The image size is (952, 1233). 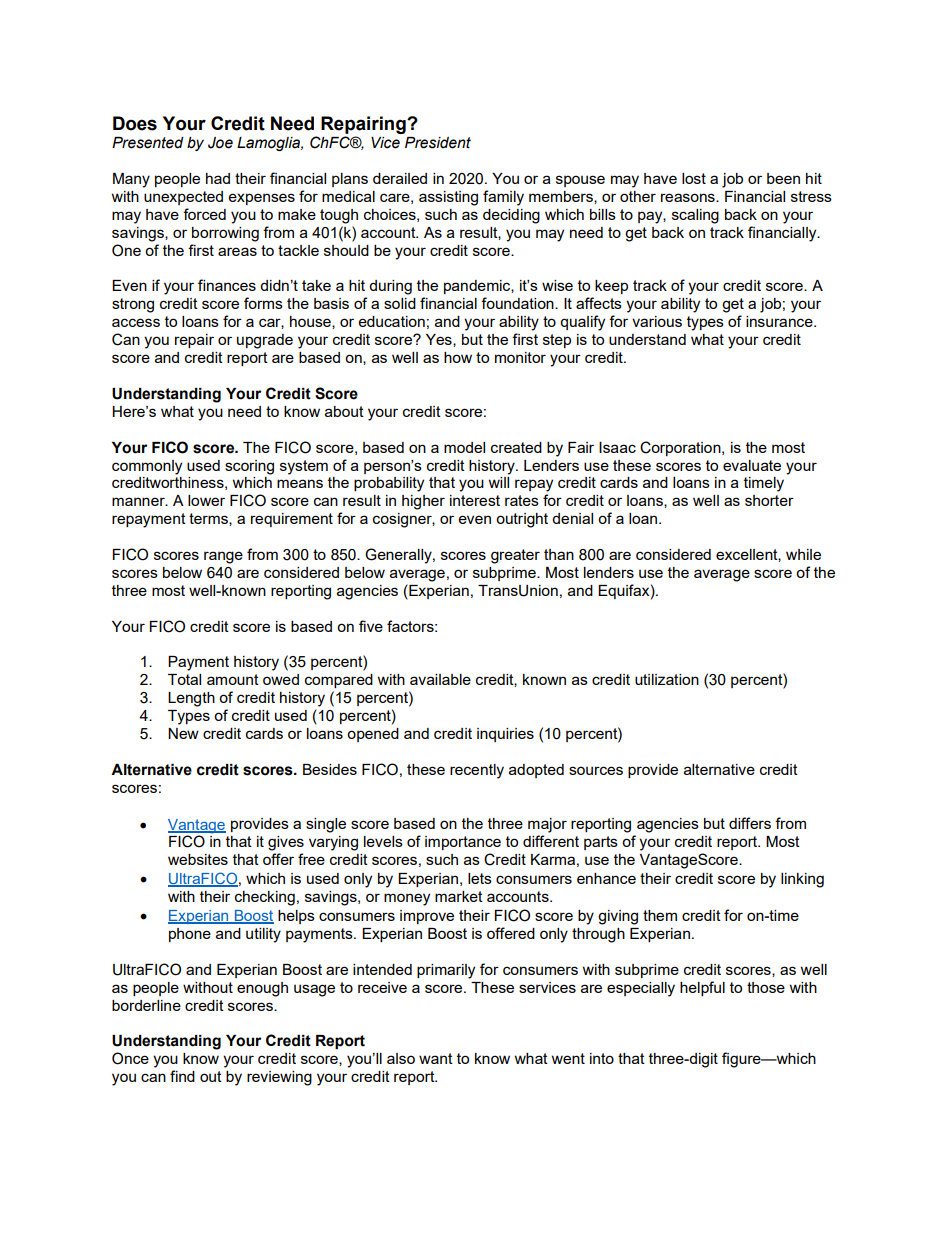 I want to click on want, so click(x=436, y=1058).
